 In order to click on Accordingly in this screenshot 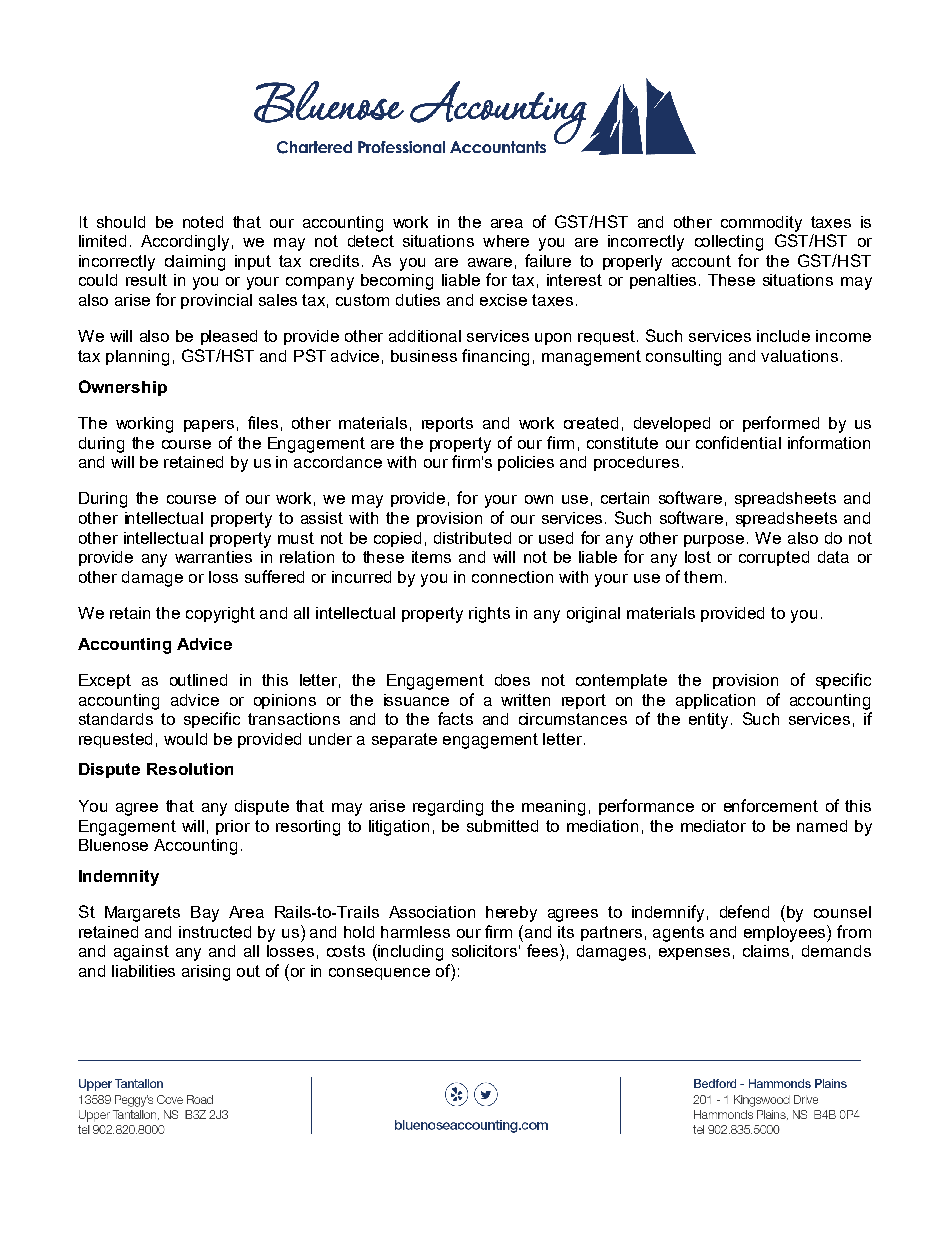, I will do `click(185, 243)`.
